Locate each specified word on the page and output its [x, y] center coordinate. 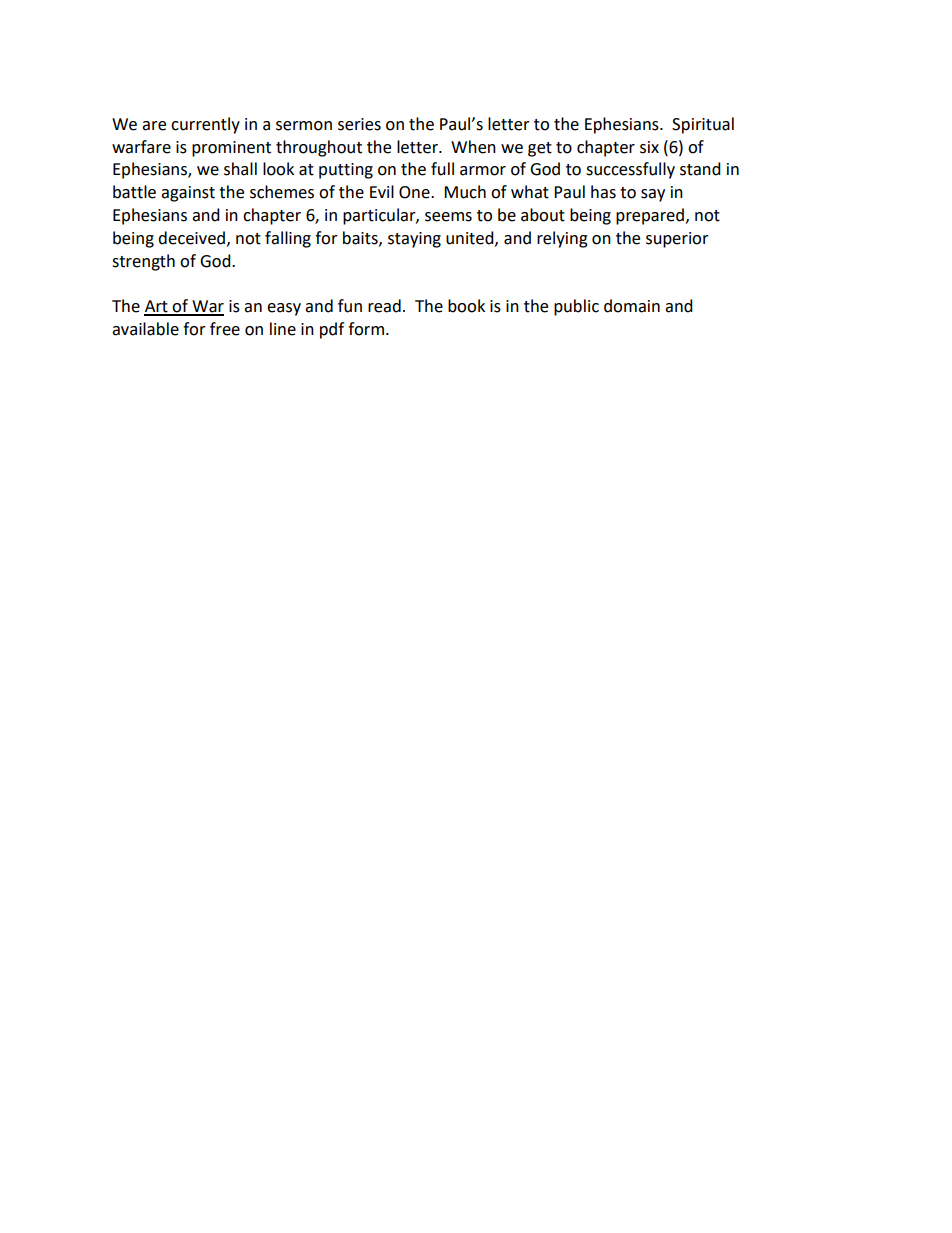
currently [205, 125]
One [415, 192]
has [603, 192]
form [366, 329]
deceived [191, 238]
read [384, 306]
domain [632, 306]
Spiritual [703, 125]
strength [143, 262]
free [225, 329]
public [576, 307]
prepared [650, 216]
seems [448, 217]
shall [240, 169]
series [359, 124]
